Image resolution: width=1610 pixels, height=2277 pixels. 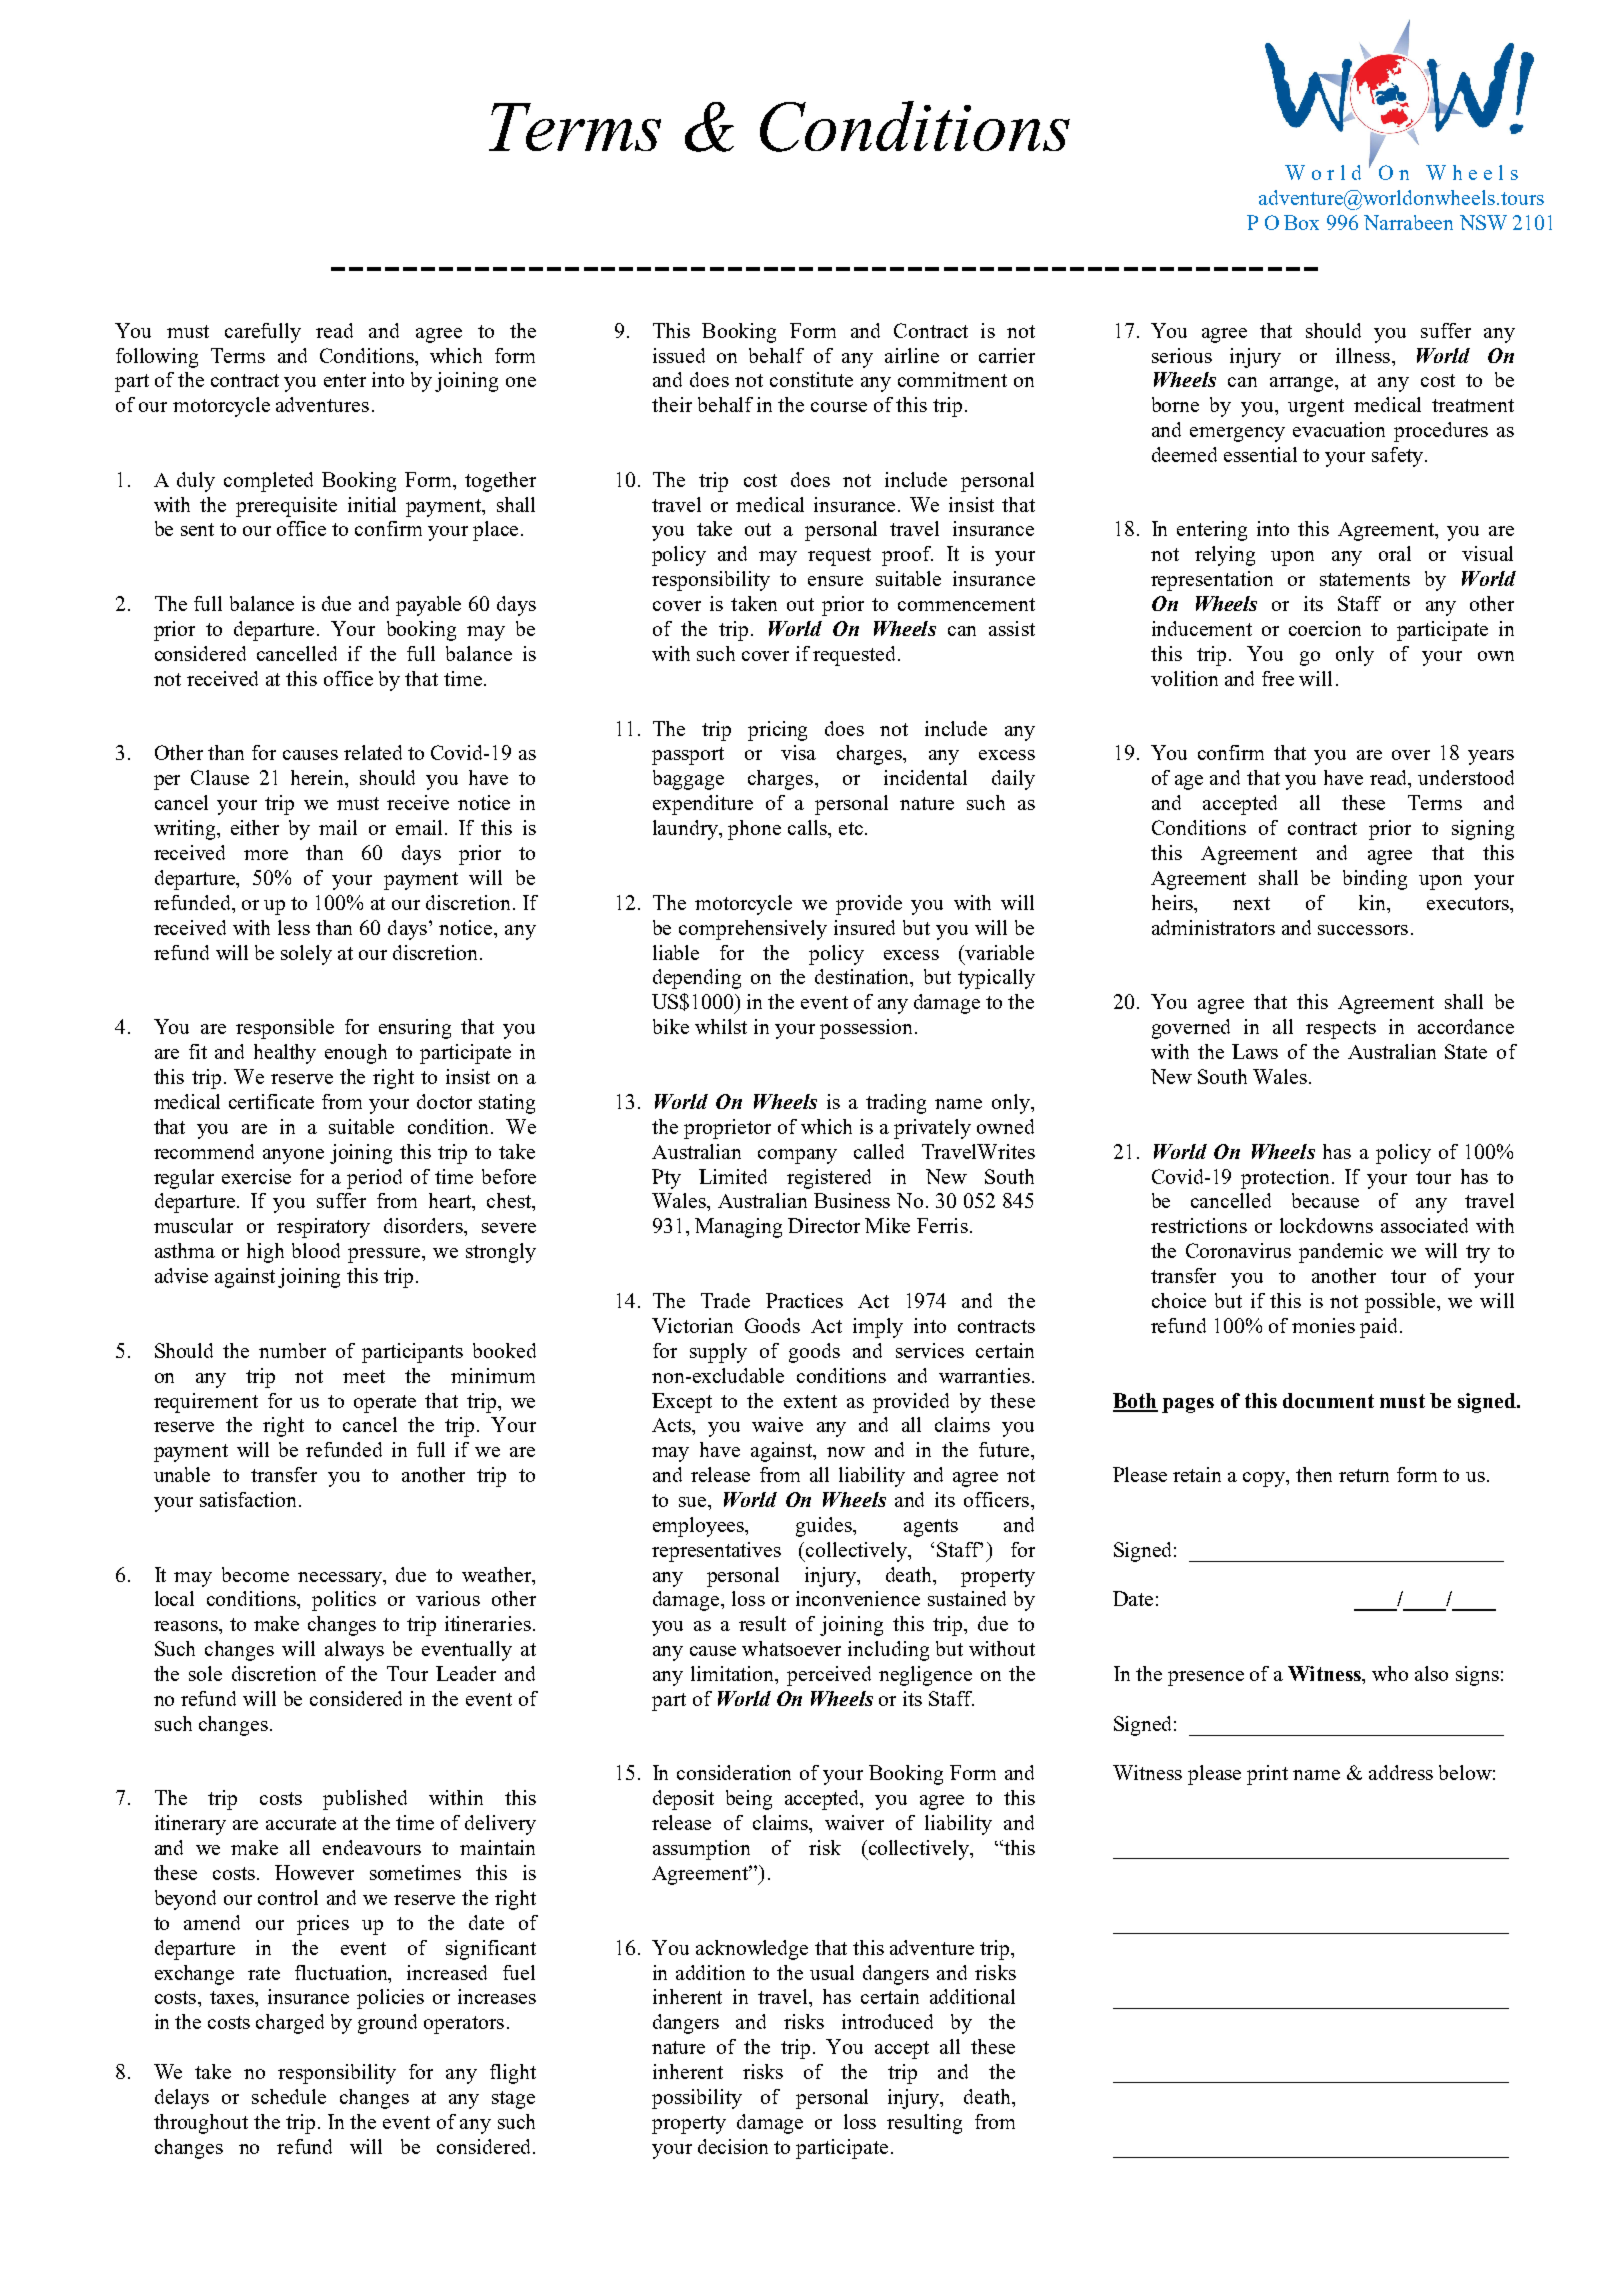 What do you see at coordinates (912, 355) in the screenshot?
I see `airline` at bounding box center [912, 355].
